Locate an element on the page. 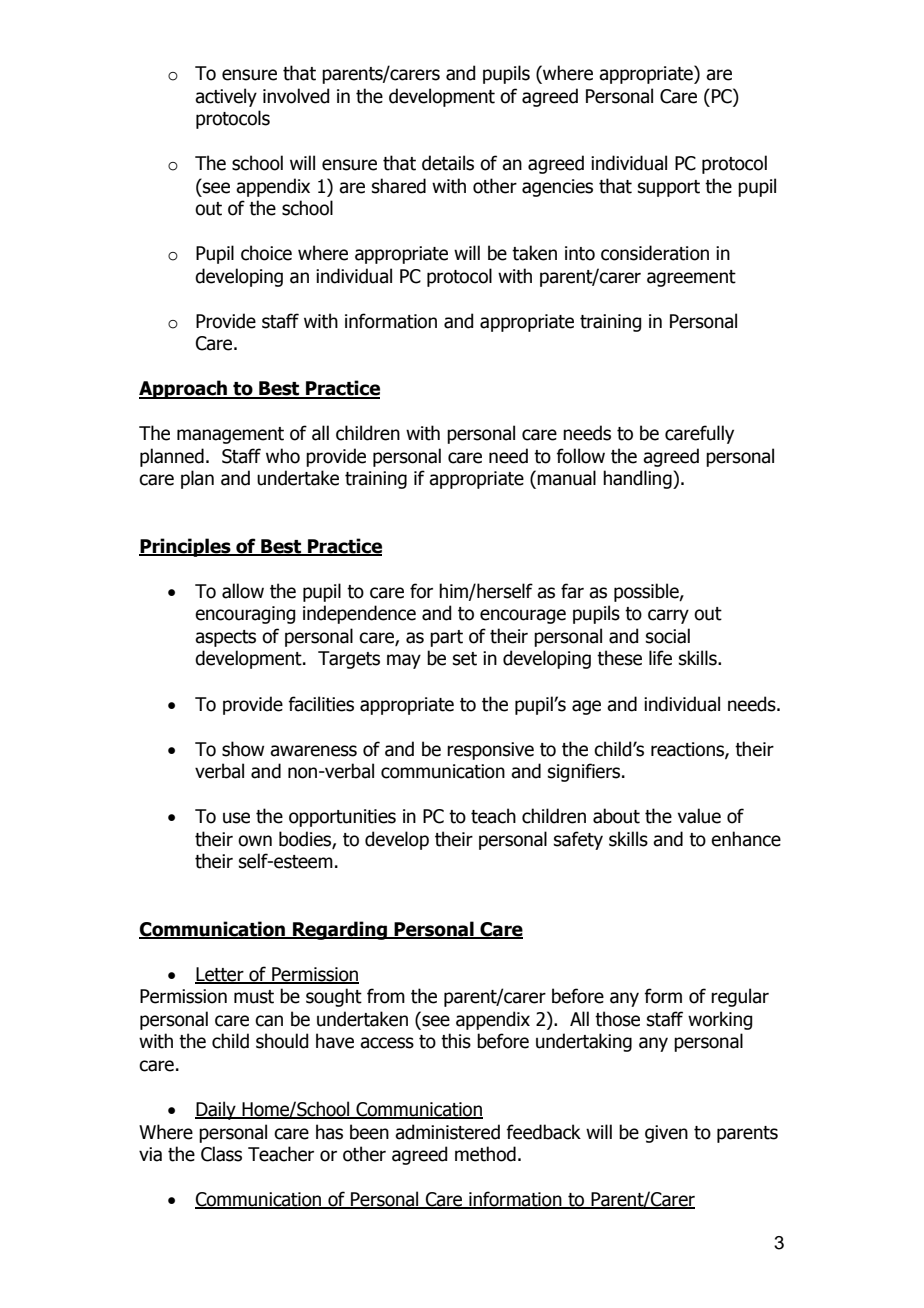 The image size is (924, 1308). administered is located at coordinates (447, 1132).
